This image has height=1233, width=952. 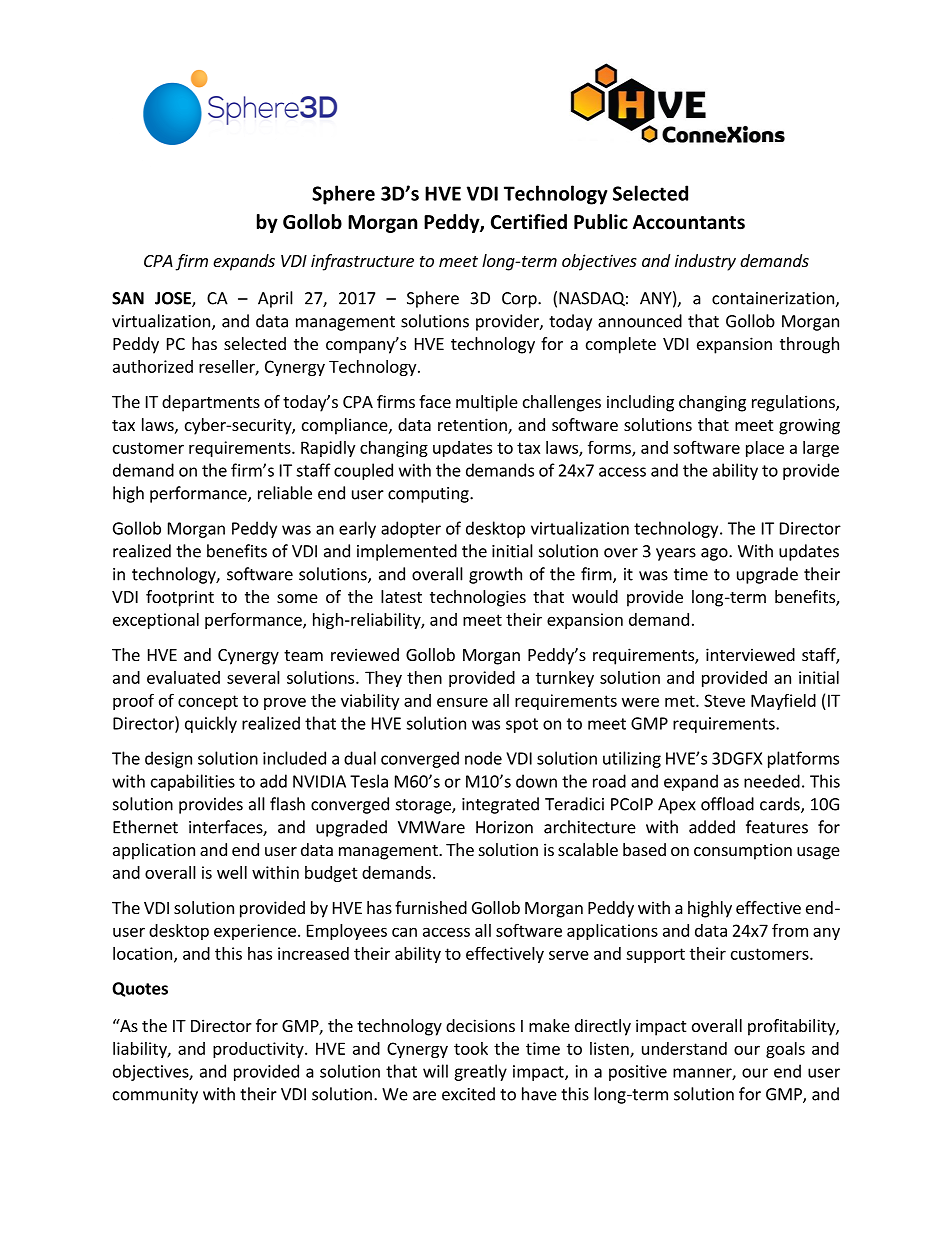 What do you see at coordinates (705, 262) in the image?
I see `industry` at bounding box center [705, 262].
